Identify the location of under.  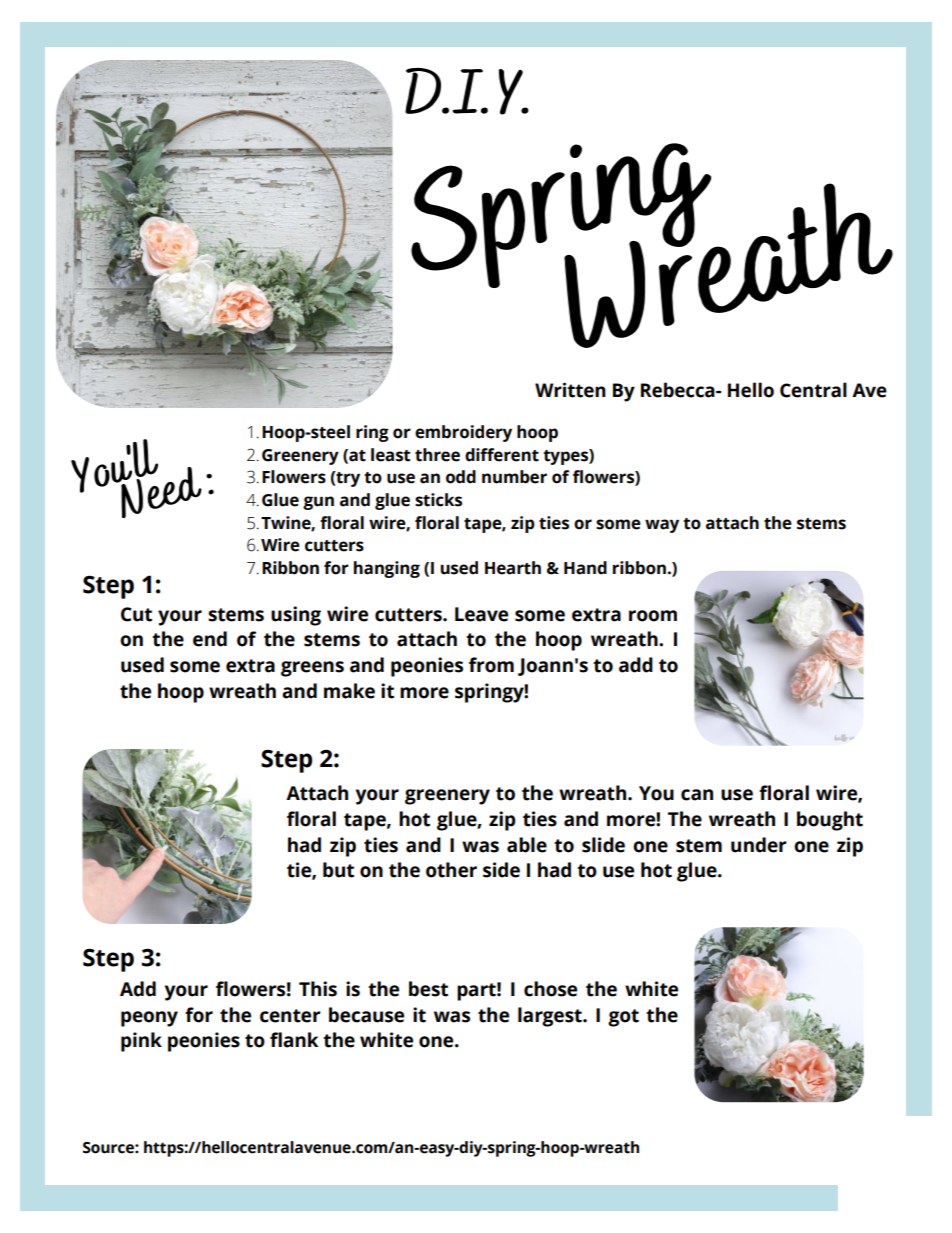
(759, 845).
